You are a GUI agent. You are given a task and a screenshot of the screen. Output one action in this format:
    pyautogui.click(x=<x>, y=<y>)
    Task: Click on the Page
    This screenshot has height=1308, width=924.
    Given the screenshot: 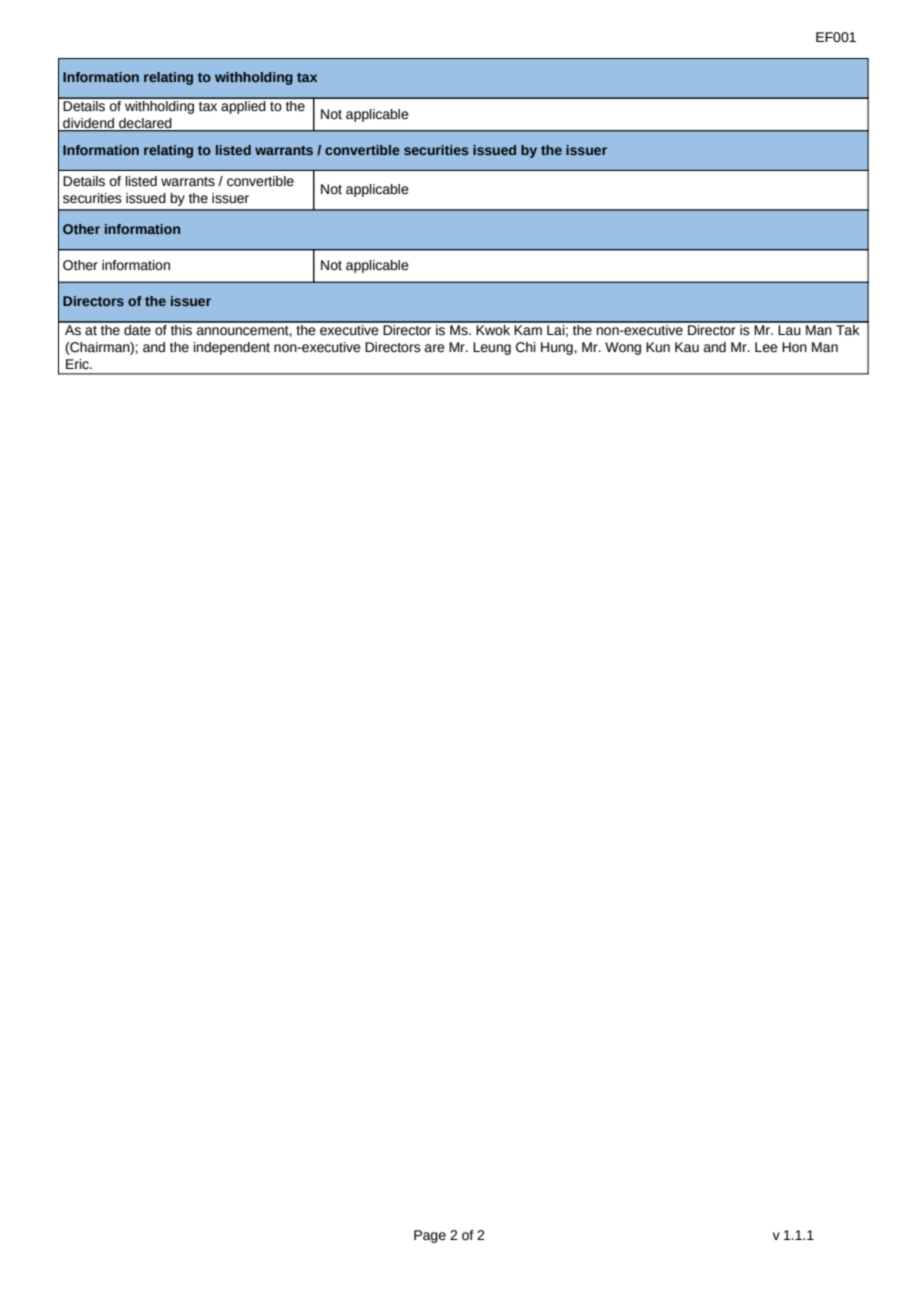 What is the action you would take?
    pyautogui.click(x=430, y=1236)
